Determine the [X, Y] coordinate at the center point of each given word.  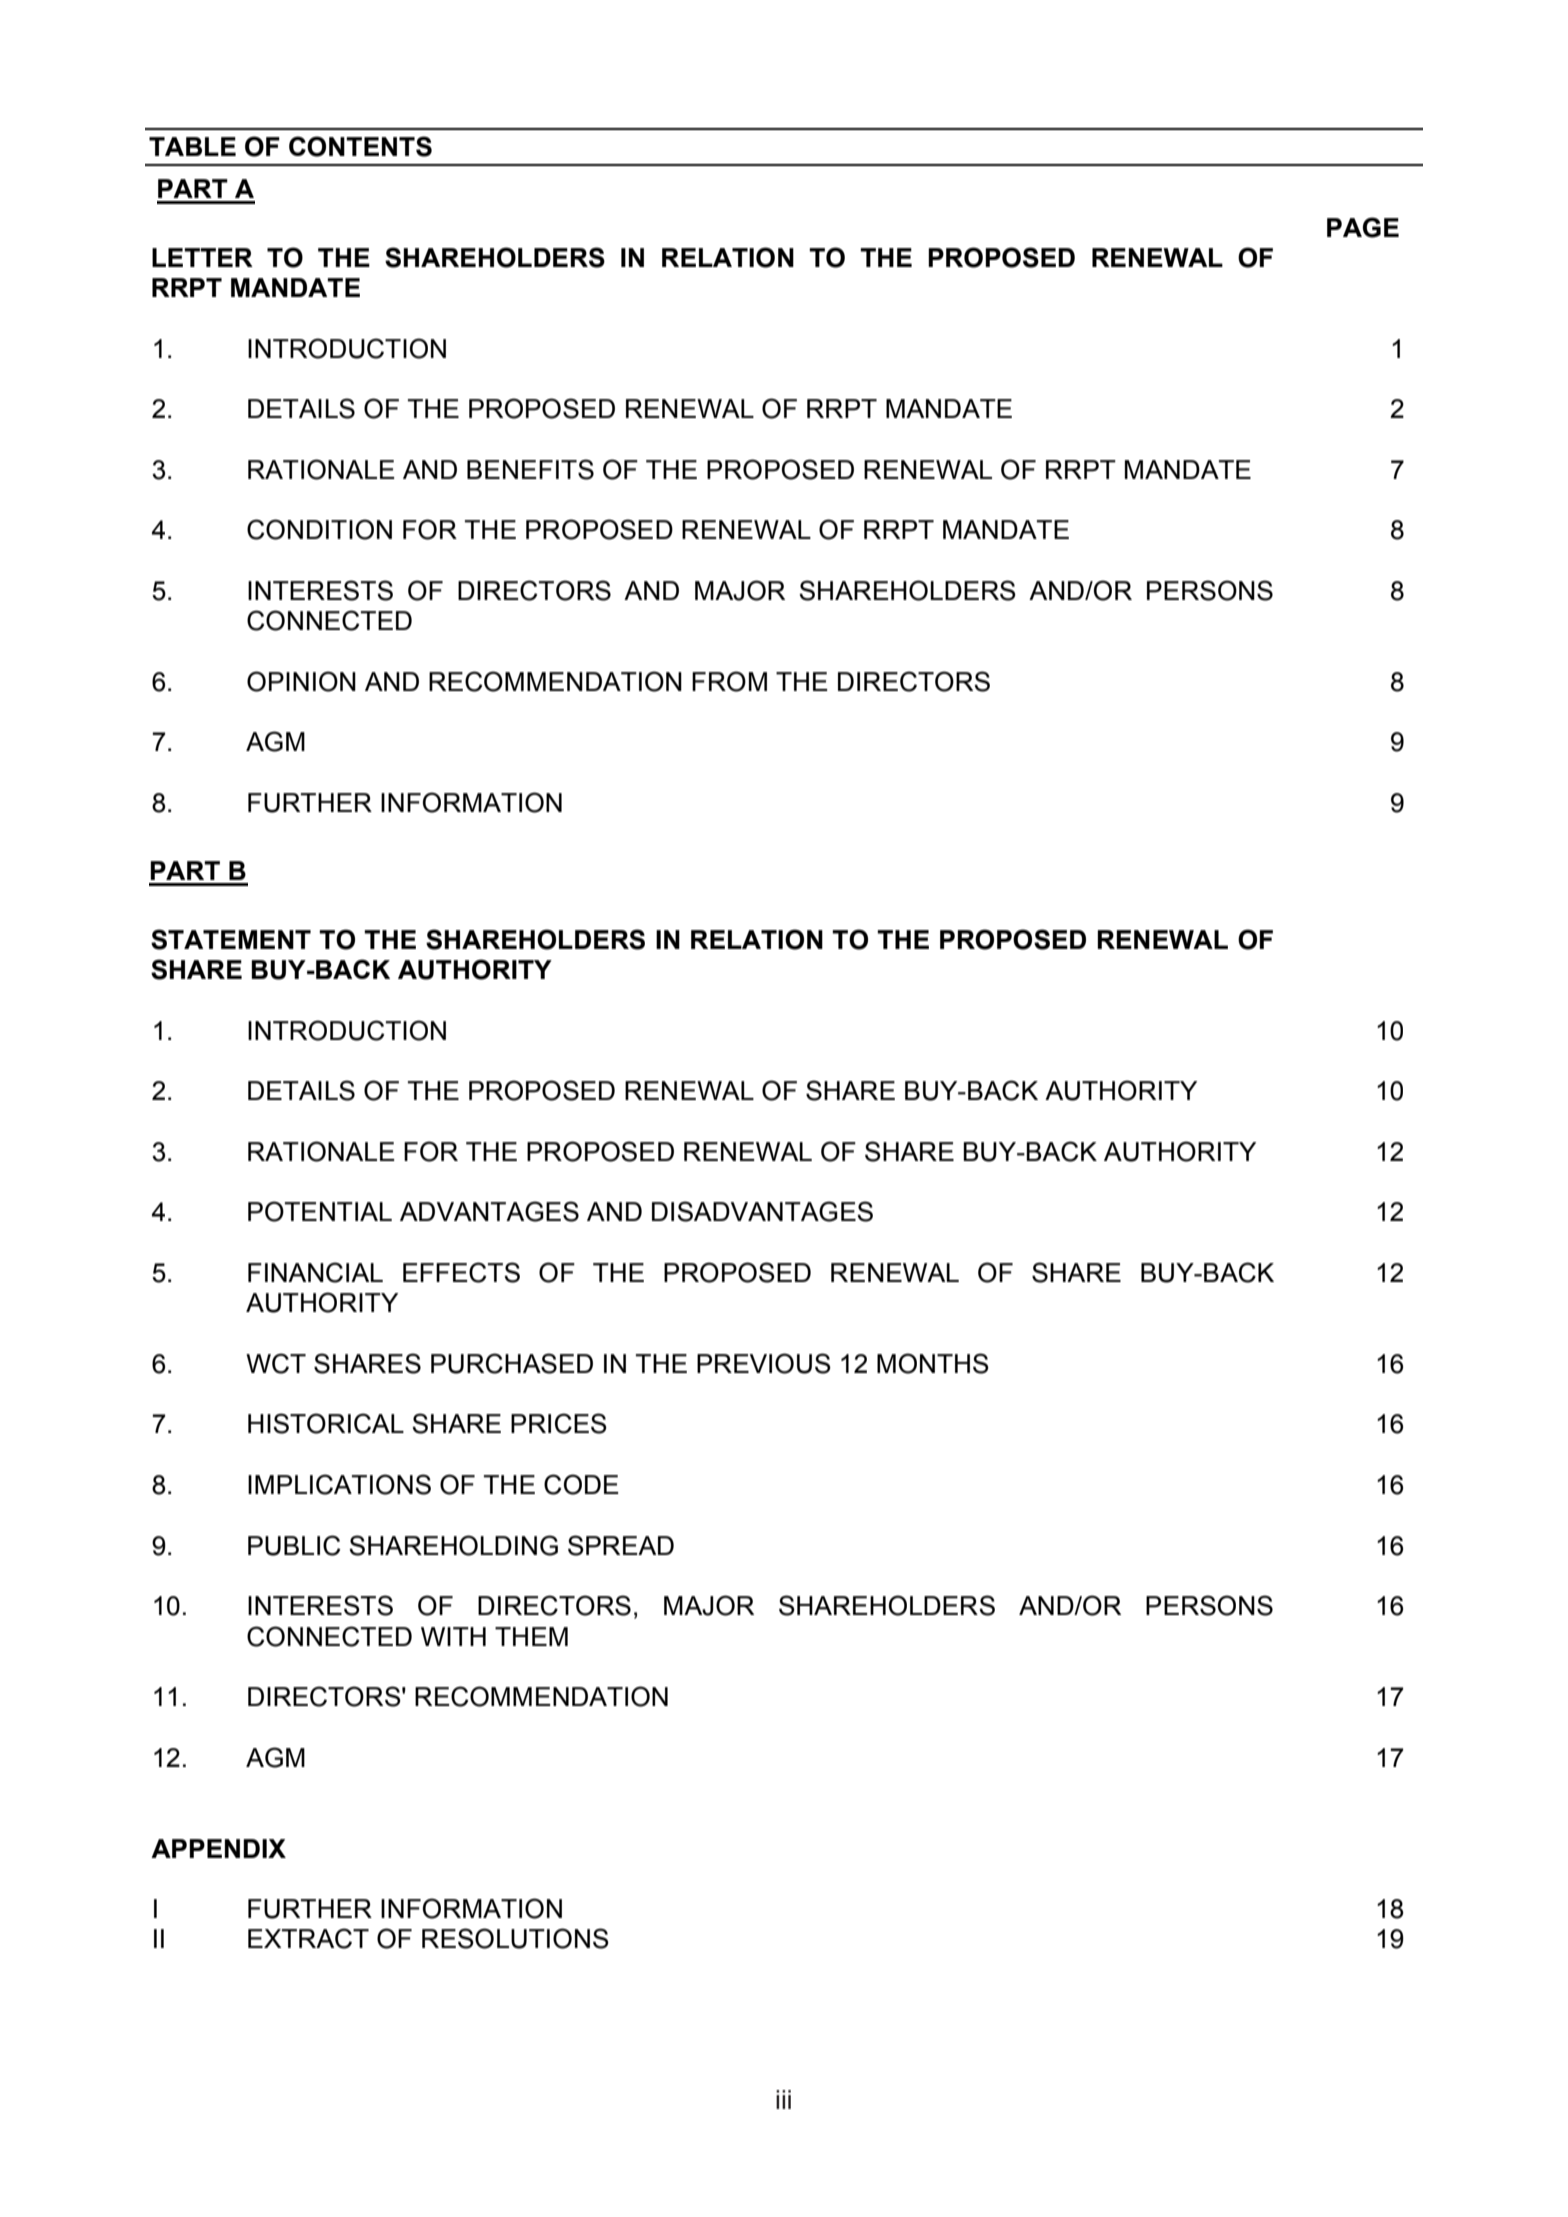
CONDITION [319, 529]
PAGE [1363, 227]
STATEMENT [231, 939]
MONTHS [933, 1363]
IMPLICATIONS [339, 1484]
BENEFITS [530, 469]
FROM [729, 681]
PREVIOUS [764, 1363]
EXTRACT [308, 1938]
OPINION [301, 681]
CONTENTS [360, 146]
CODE [581, 1484]
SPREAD [621, 1545]
